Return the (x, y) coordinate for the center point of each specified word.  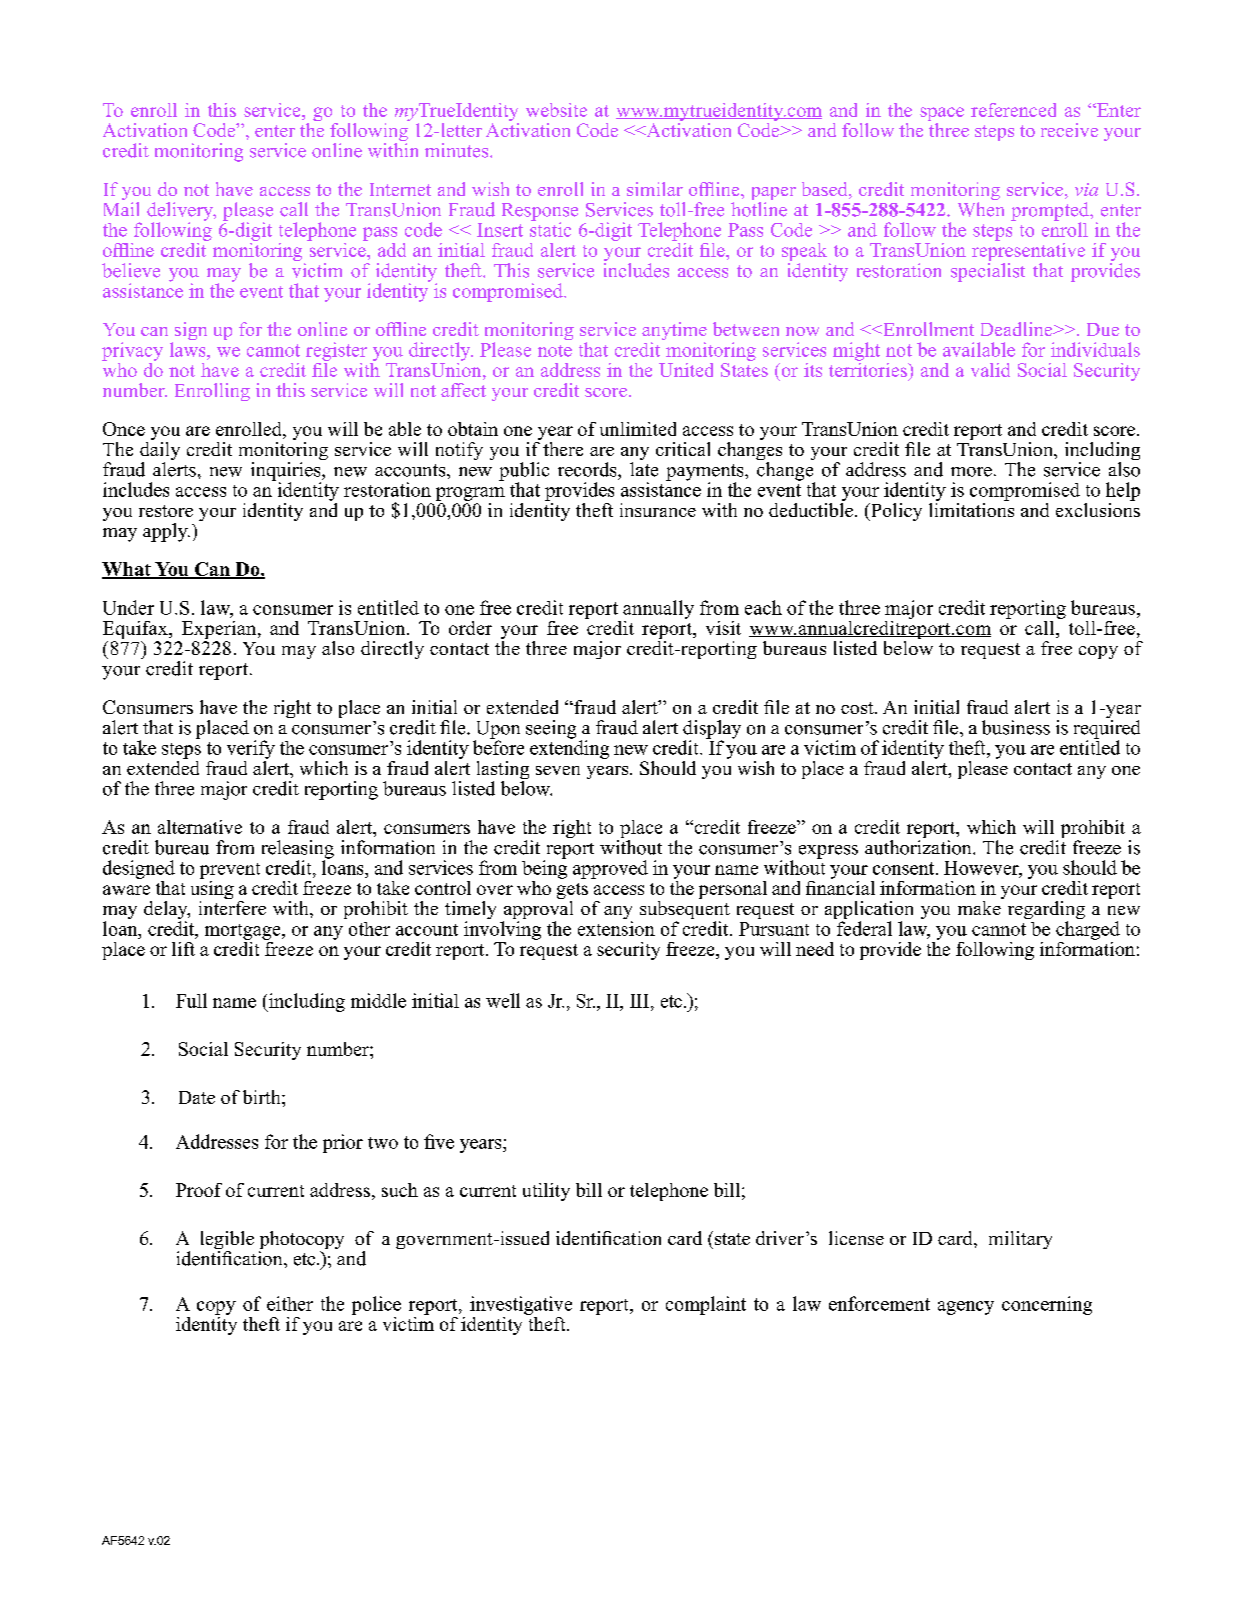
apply (166, 532)
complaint (706, 1305)
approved (610, 869)
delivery (181, 212)
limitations (971, 508)
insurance (658, 510)
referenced (1013, 110)
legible (227, 1241)
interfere (232, 908)
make (979, 908)
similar (655, 189)
